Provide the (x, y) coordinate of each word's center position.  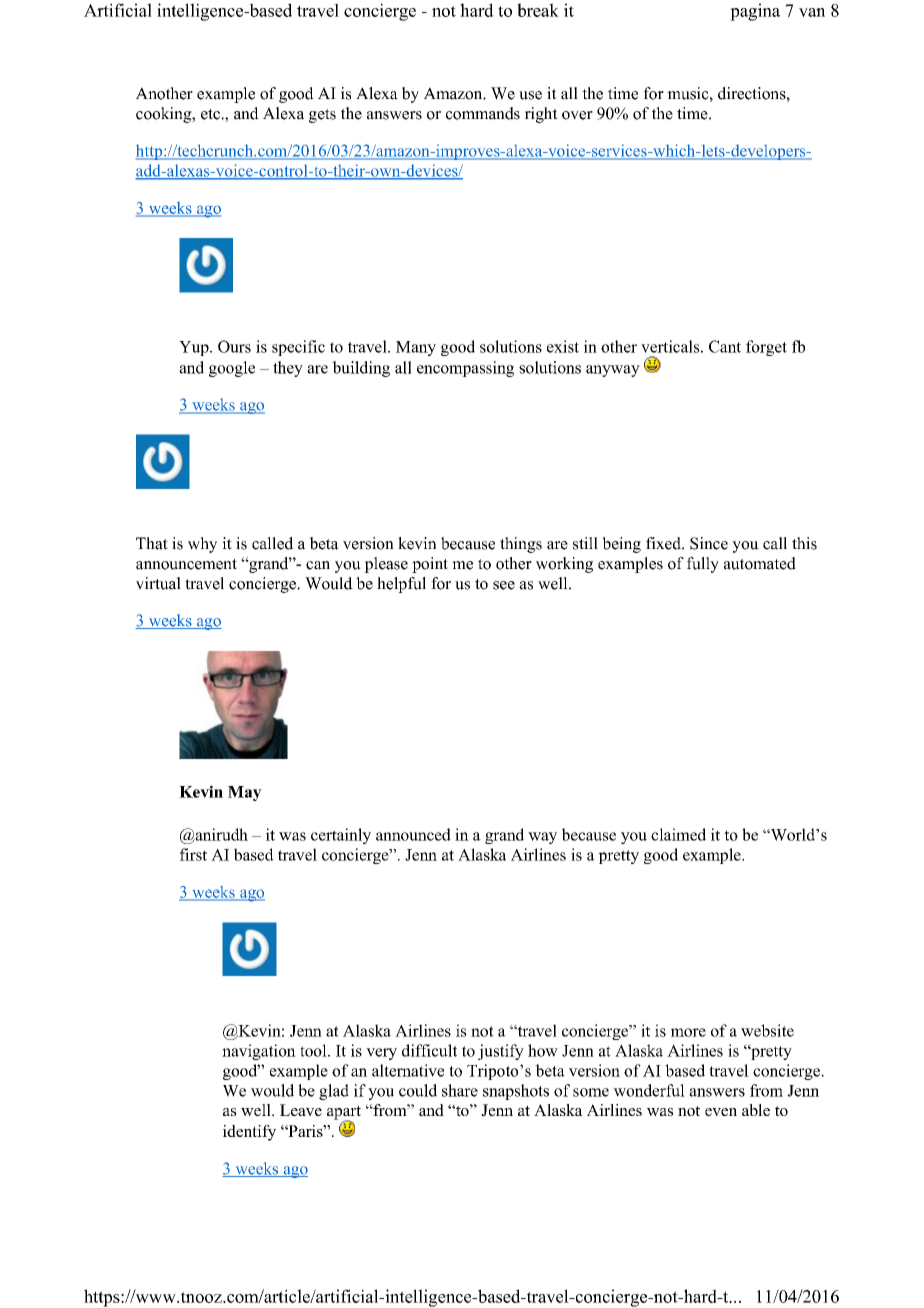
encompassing (465, 369)
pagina (755, 12)
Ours (234, 346)
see (504, 585)
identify (249, 1133)
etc (211, 114)
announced (413, 834)
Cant (725, 346)
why (202, 545)
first (193, 854)
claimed (678, 834)
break (538, 10)
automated (760, 563)
